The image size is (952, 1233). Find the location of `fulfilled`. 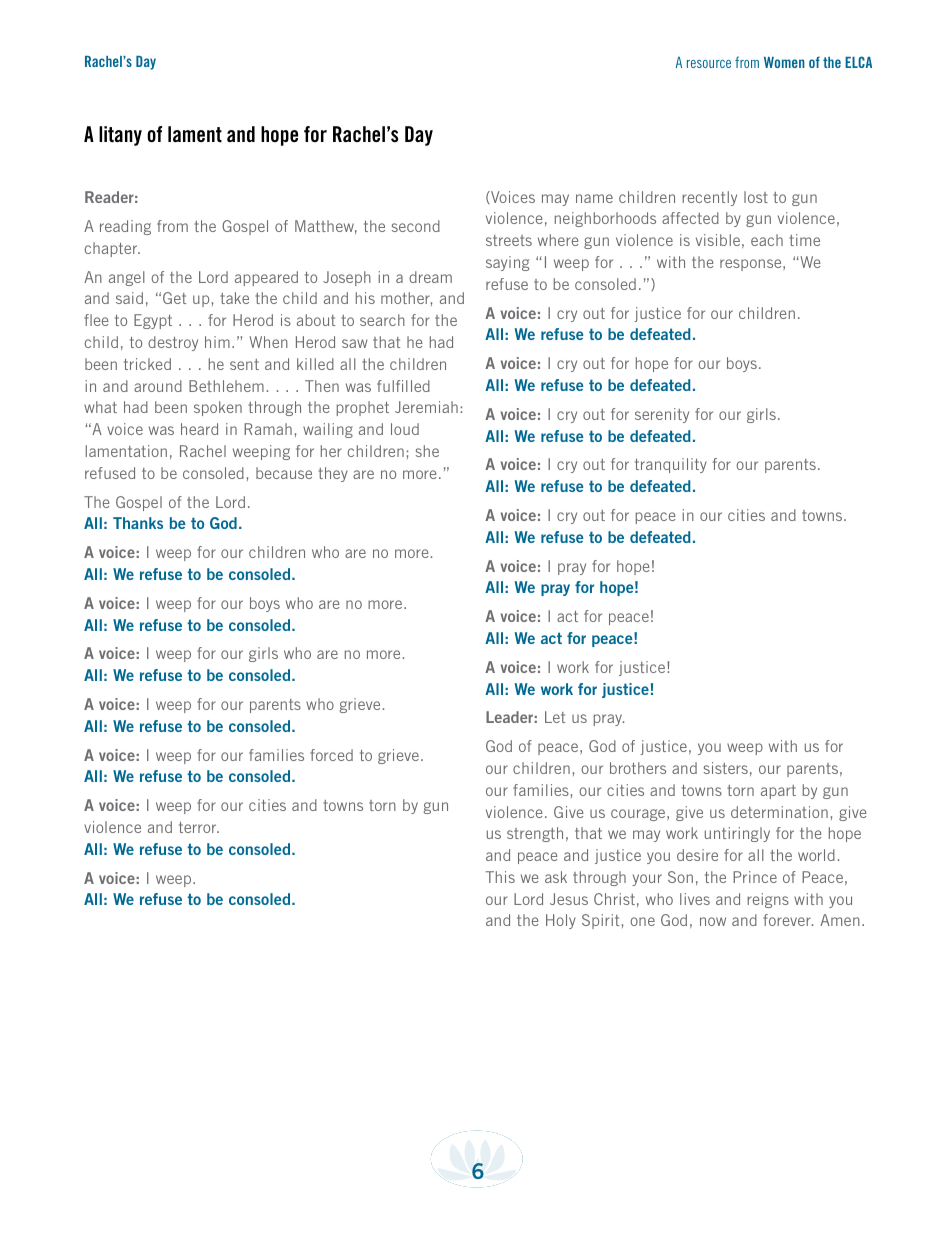

fulfilled is located at coordinates (403, 386).
